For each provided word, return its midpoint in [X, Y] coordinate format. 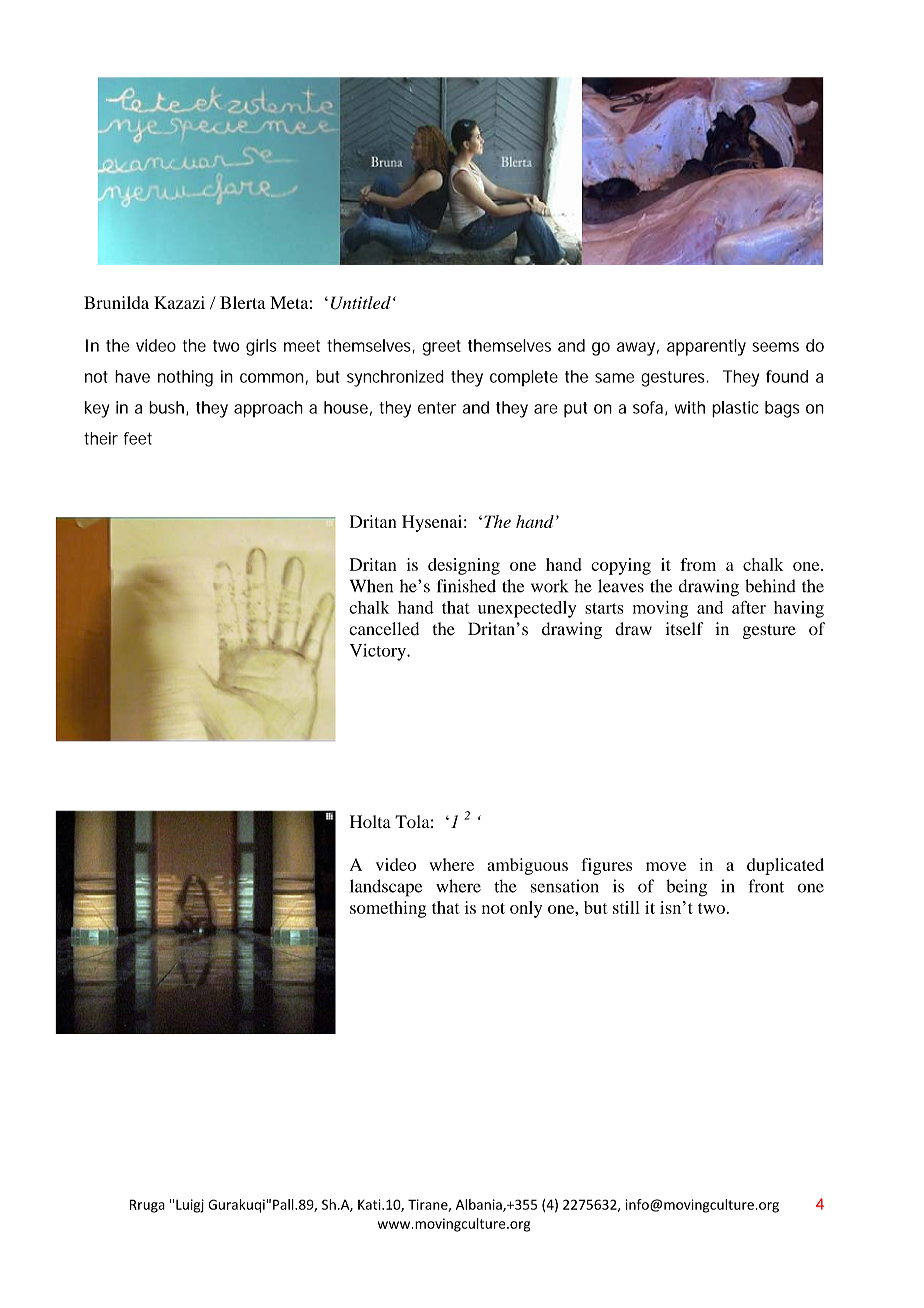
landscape [386, 888]
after [749, 607]
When [371, 586]
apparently [706, 347]
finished [466, 586]
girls [261, 347]
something [388, 909]
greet [442, 348]
